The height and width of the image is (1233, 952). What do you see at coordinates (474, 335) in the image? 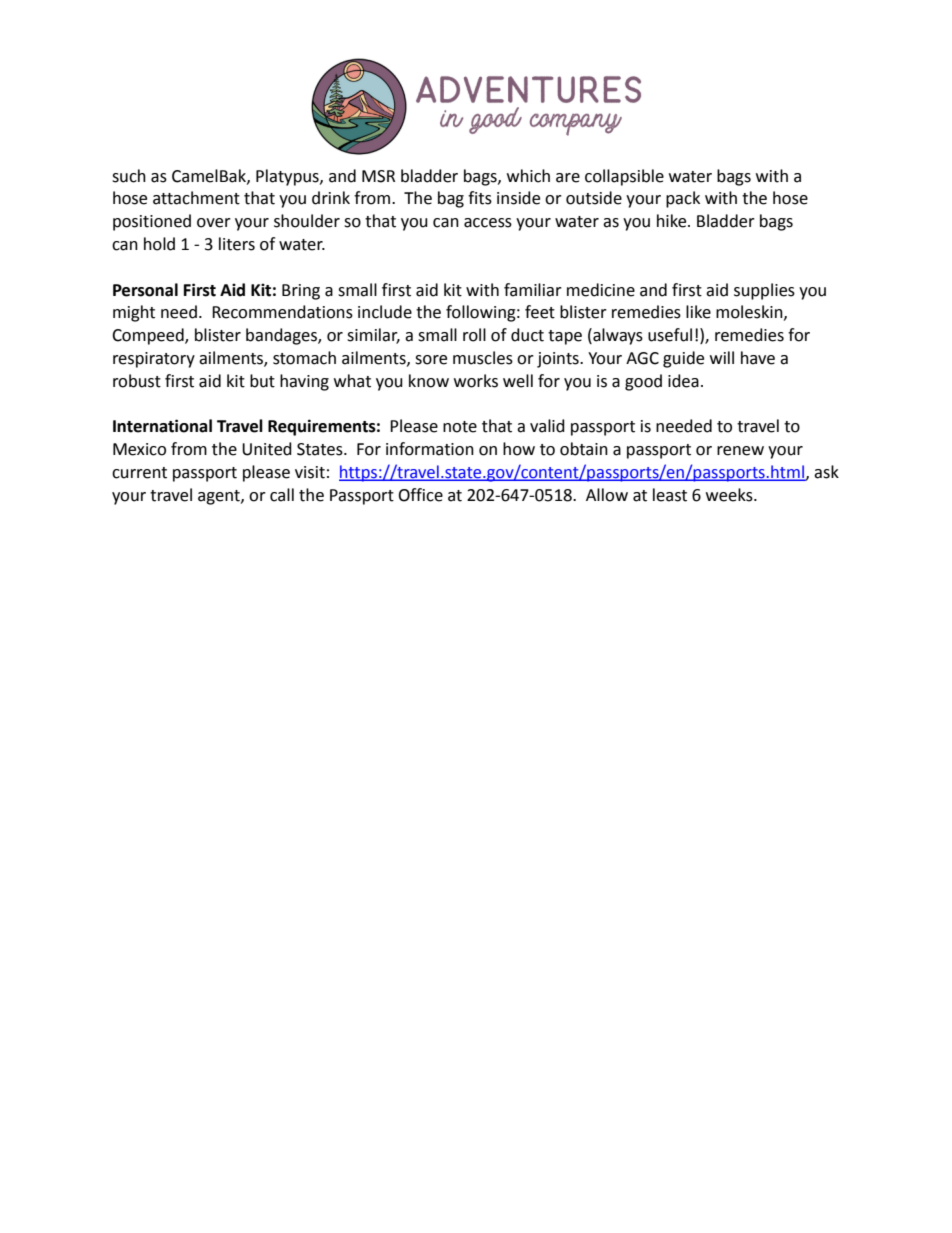
I see `roll` at bounding box center [474, 335].
